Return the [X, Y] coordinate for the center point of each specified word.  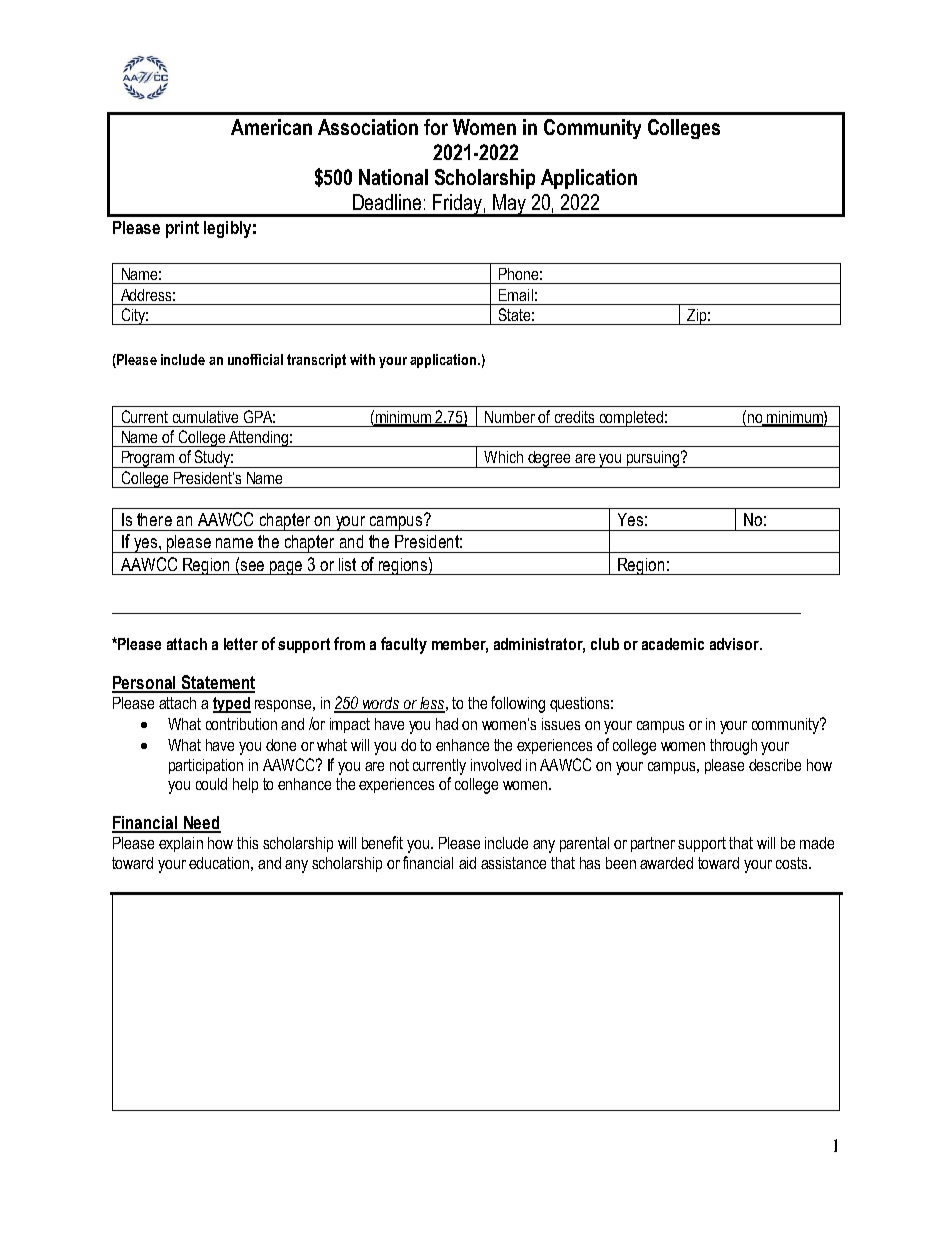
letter [241, 644]
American [271, 127]
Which [503, 457]
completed [631, 419]
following [518, 704]
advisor [735, 644]
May [509, 205]
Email [516, 295]
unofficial [255, 359]
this [247, 843]
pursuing [652, 459]
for [436, 127]
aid [467, 863]
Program [147, 459]
